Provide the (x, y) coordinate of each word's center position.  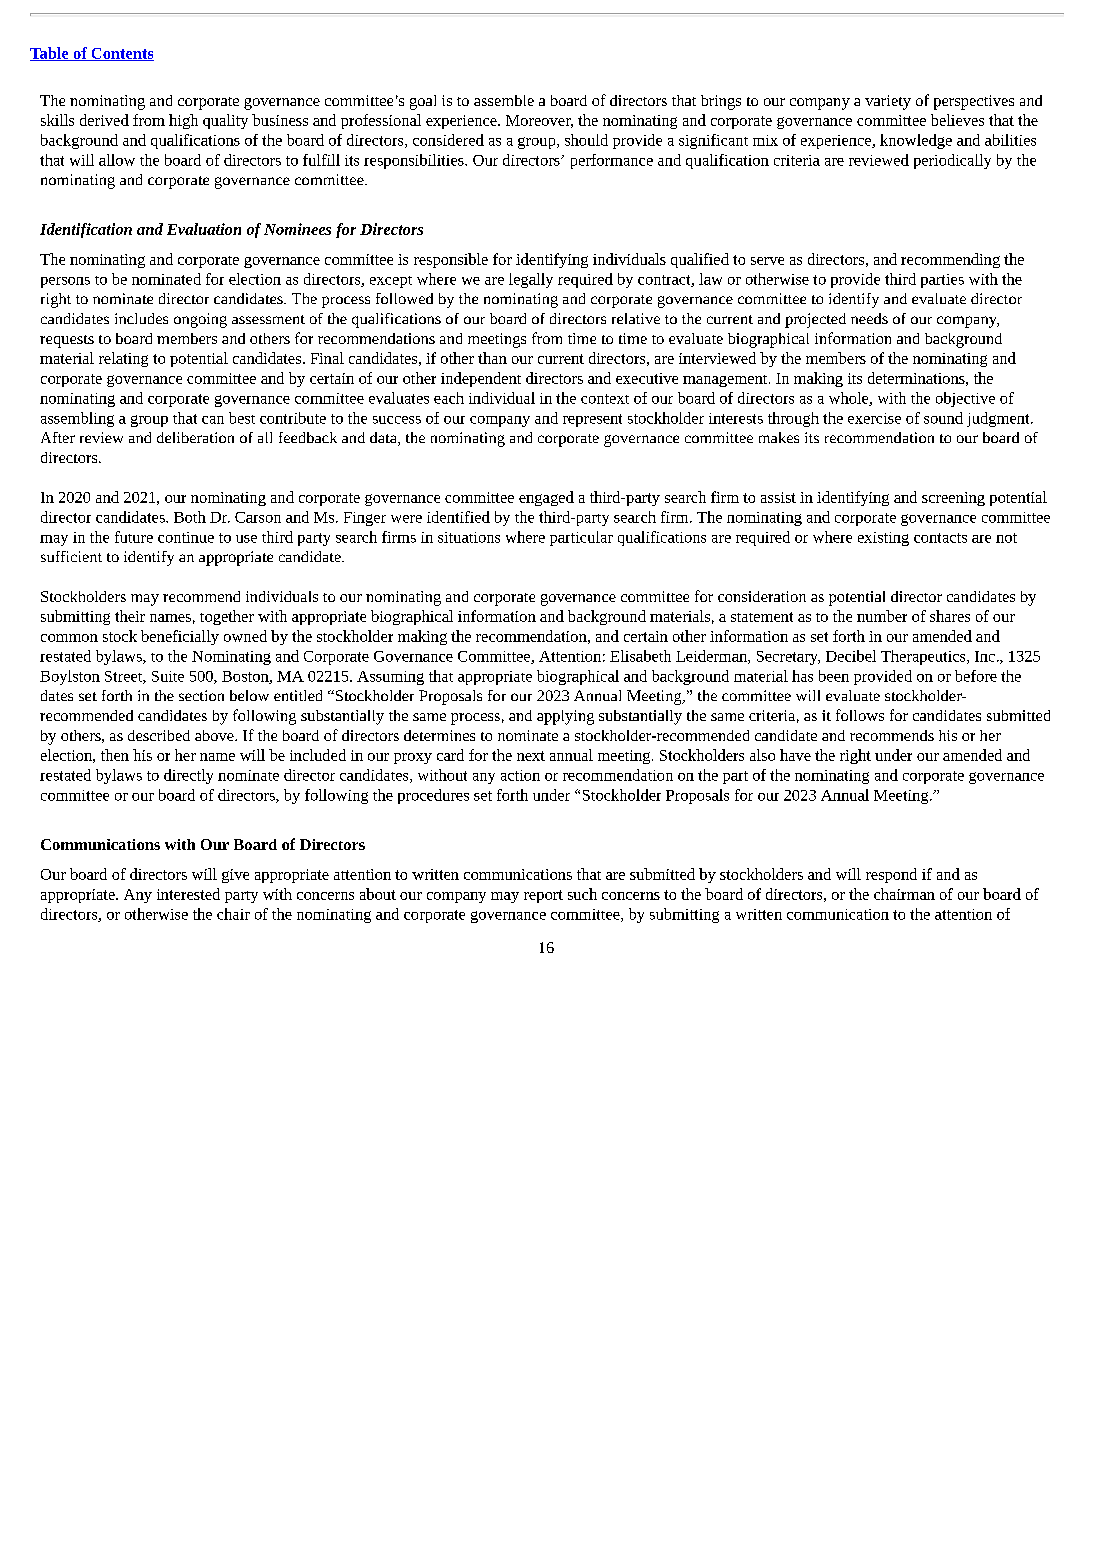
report (543, 896)
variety (888, 102)
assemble (504, 100)
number (882, 616)
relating (123, 359)
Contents (121, 54)
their (130, 616)
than (492, 358)
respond (891, 875)
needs (869, 318)
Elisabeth (640, 656)
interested (188, 894)
